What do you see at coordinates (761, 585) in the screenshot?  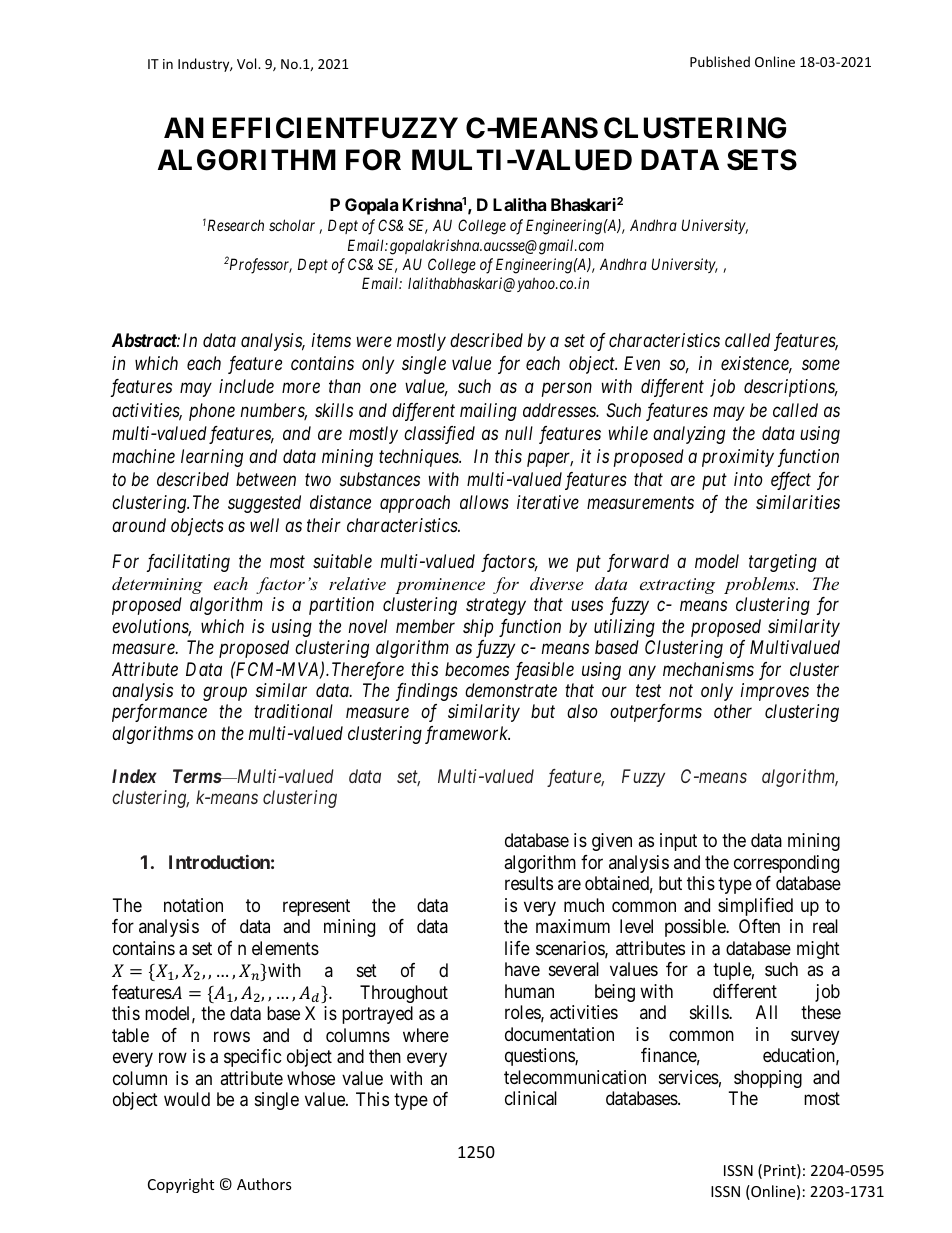 I see `problems` at bounding box center [761, 585].
